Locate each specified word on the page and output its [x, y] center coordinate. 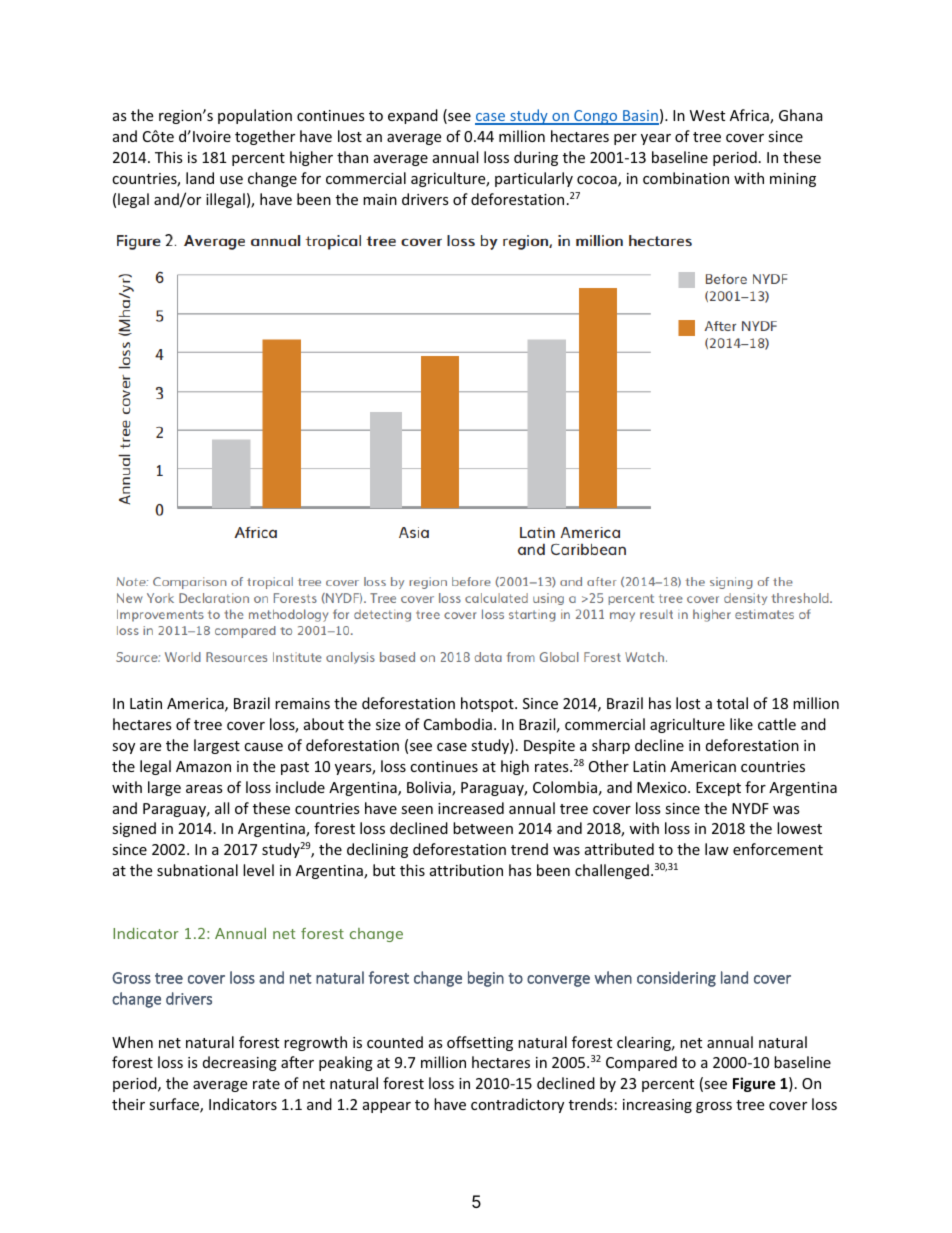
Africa [750, 116]
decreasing [240, 1063]
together [265, 137]
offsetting [480, 1043]
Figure [754, 1084]
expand [413, 116]
